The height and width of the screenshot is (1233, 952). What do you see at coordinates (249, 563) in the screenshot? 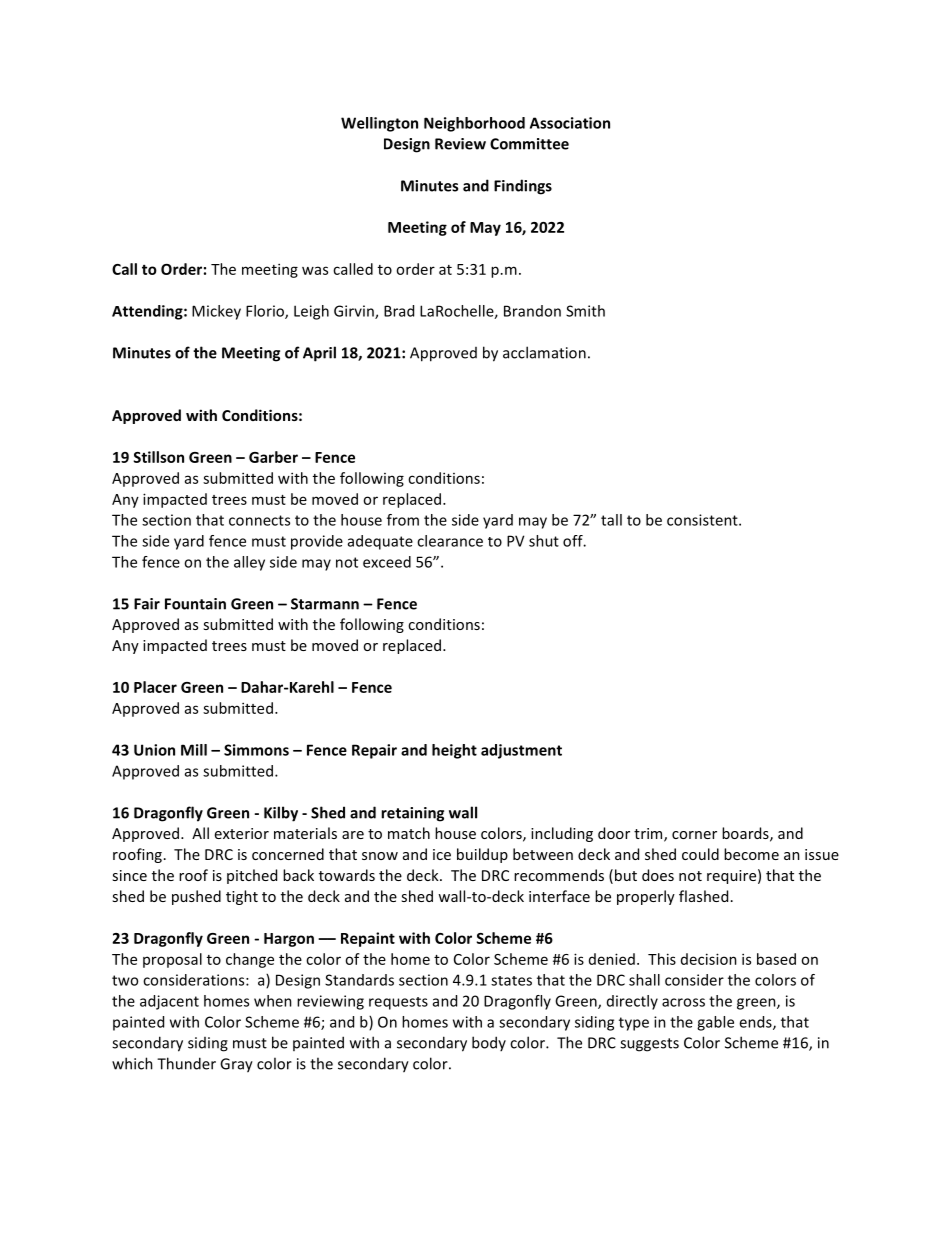
I see `alley` at bounding box center [249, 563].
